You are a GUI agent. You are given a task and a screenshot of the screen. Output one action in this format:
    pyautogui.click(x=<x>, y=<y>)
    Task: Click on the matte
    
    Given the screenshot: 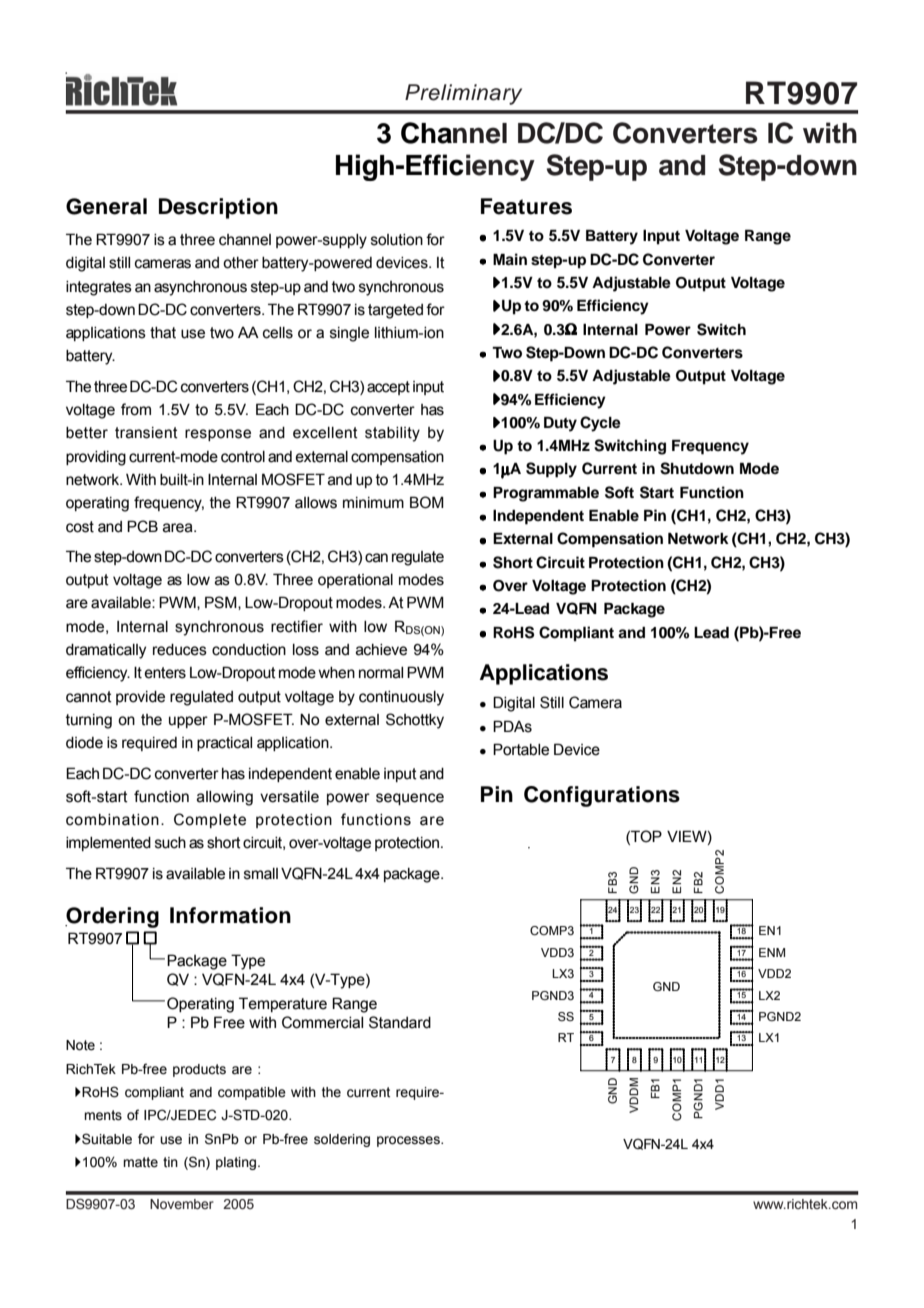 What is the action you would take?
    pyautogui.click(x=140, y=1162)
